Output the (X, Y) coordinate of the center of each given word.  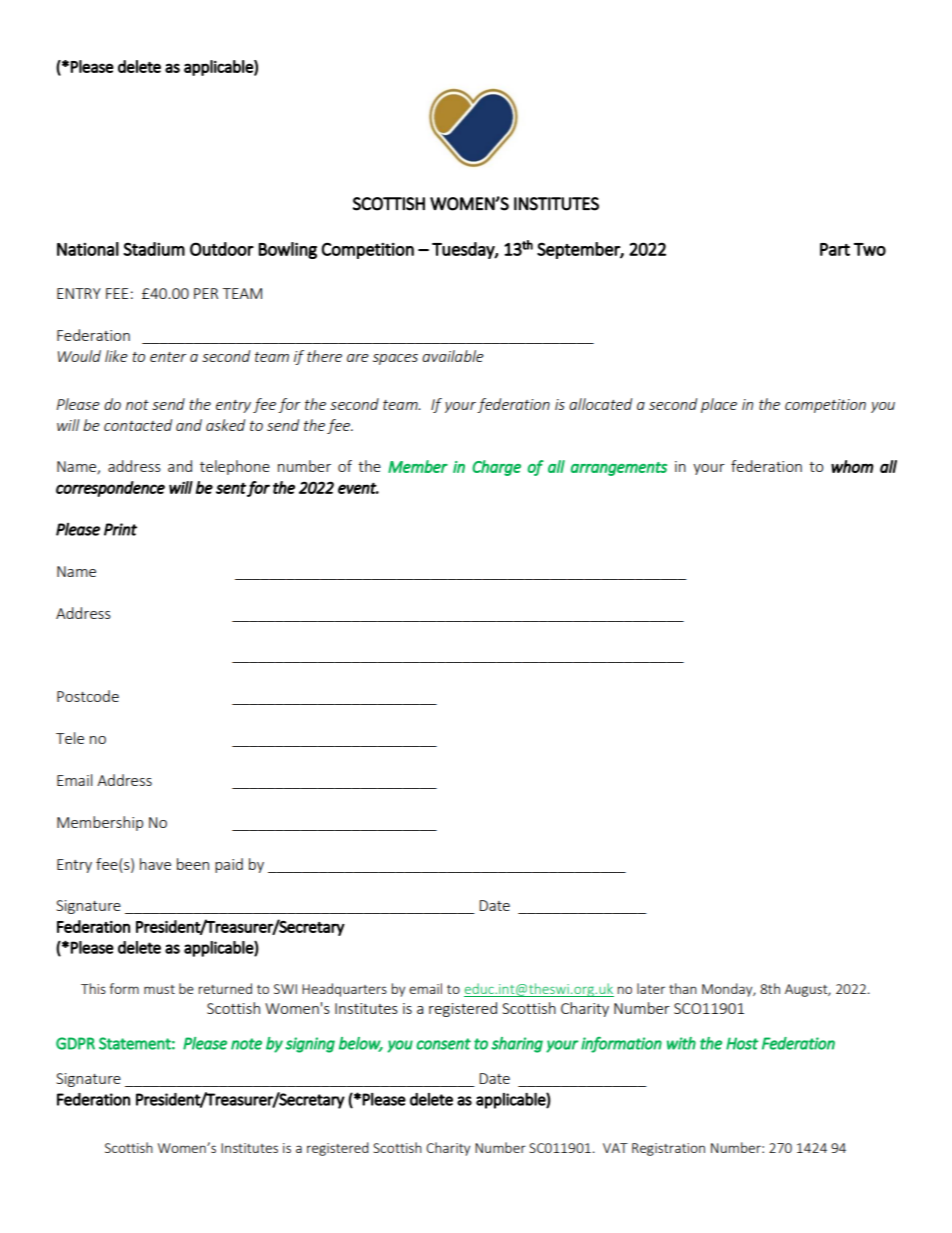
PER (206, 293)
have (155, 864)
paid (229, 865)
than (683, 988)
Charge (496, 468)
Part (835, 249)
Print (120, 529)
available (453, 356)
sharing (517, 1045)
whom (852, 466)
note (246, 1044)
